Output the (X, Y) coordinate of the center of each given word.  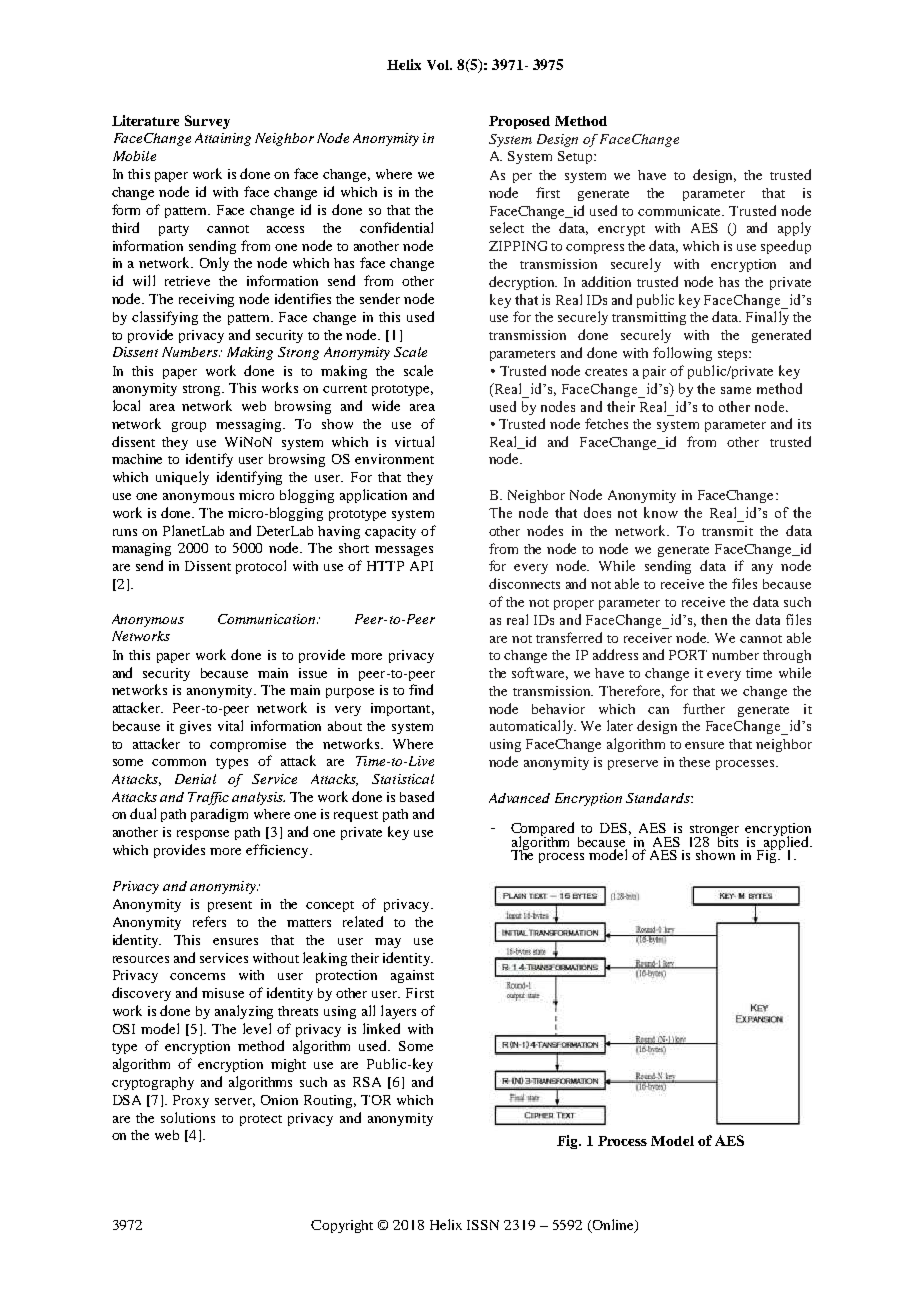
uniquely (182, 478)
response (203, 835)
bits (728, 840)
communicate (681, 211)
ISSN (483, 1225)
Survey (207, 122)
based (417, 796)
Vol (439, 65)
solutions (188, 1117)
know (661, 512)
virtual (414, 441)
